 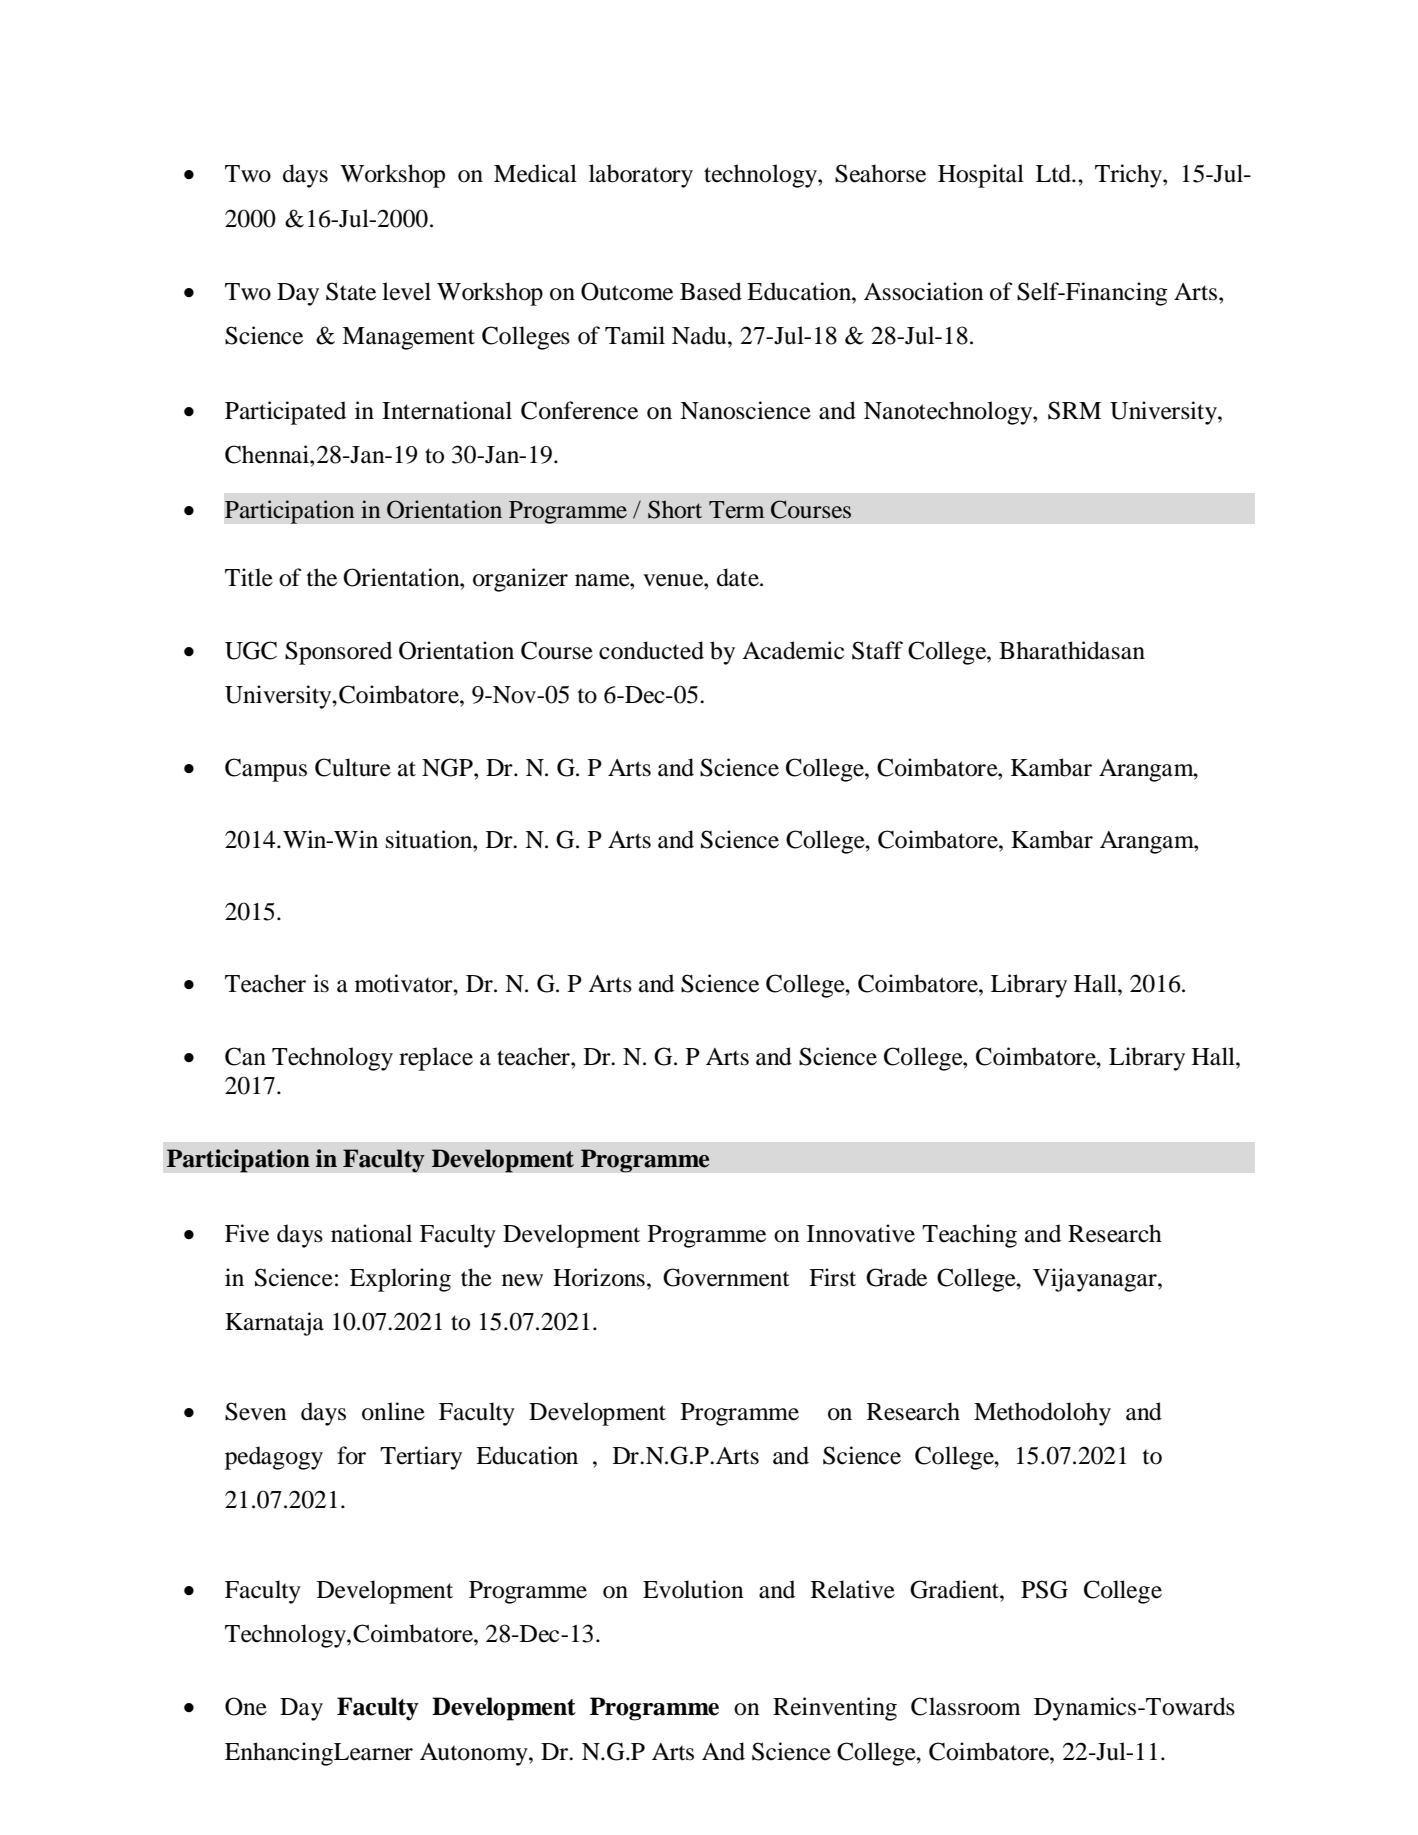 I want to click on One, so click(x=246, y=1706).
